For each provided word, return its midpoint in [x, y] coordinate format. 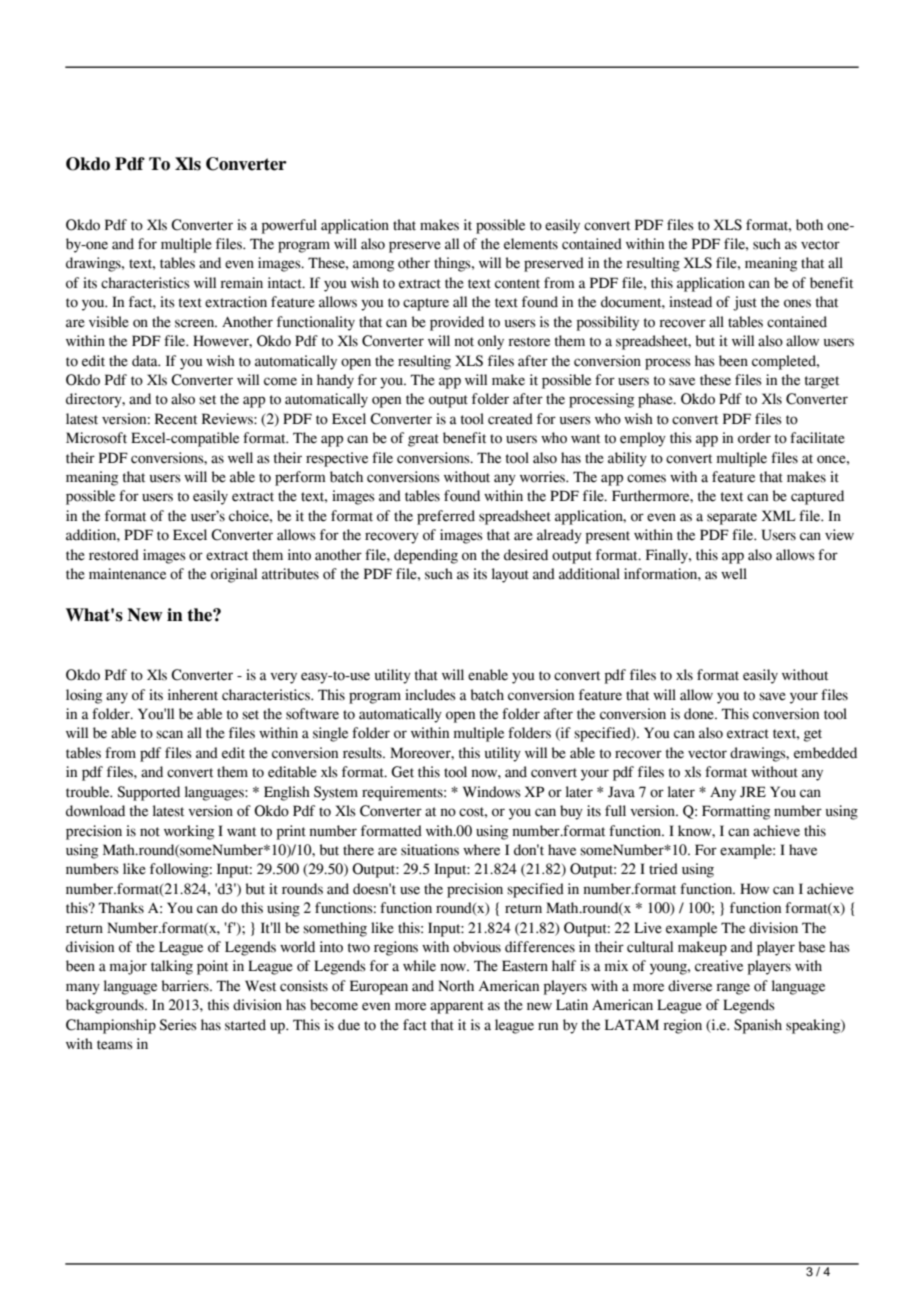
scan [169, 734]
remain [241, 283]
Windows [492, 792]
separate [732, 518]
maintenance [127, 574]
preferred [446, 517]
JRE [753, 792]
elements [531, 244]
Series [178, 1025]
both [809, 225]
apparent [457, 1007]
